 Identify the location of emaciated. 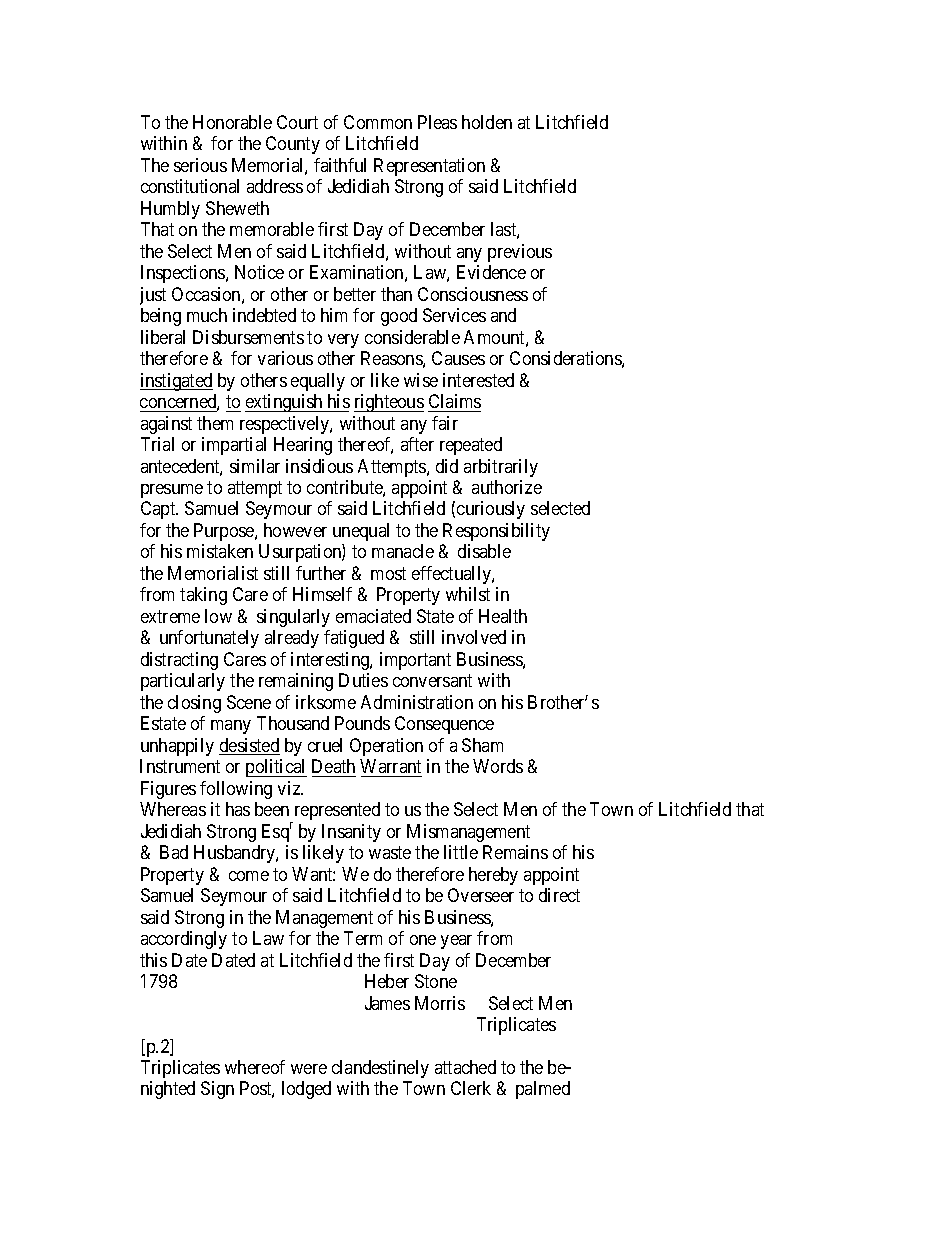
(373, 616).
